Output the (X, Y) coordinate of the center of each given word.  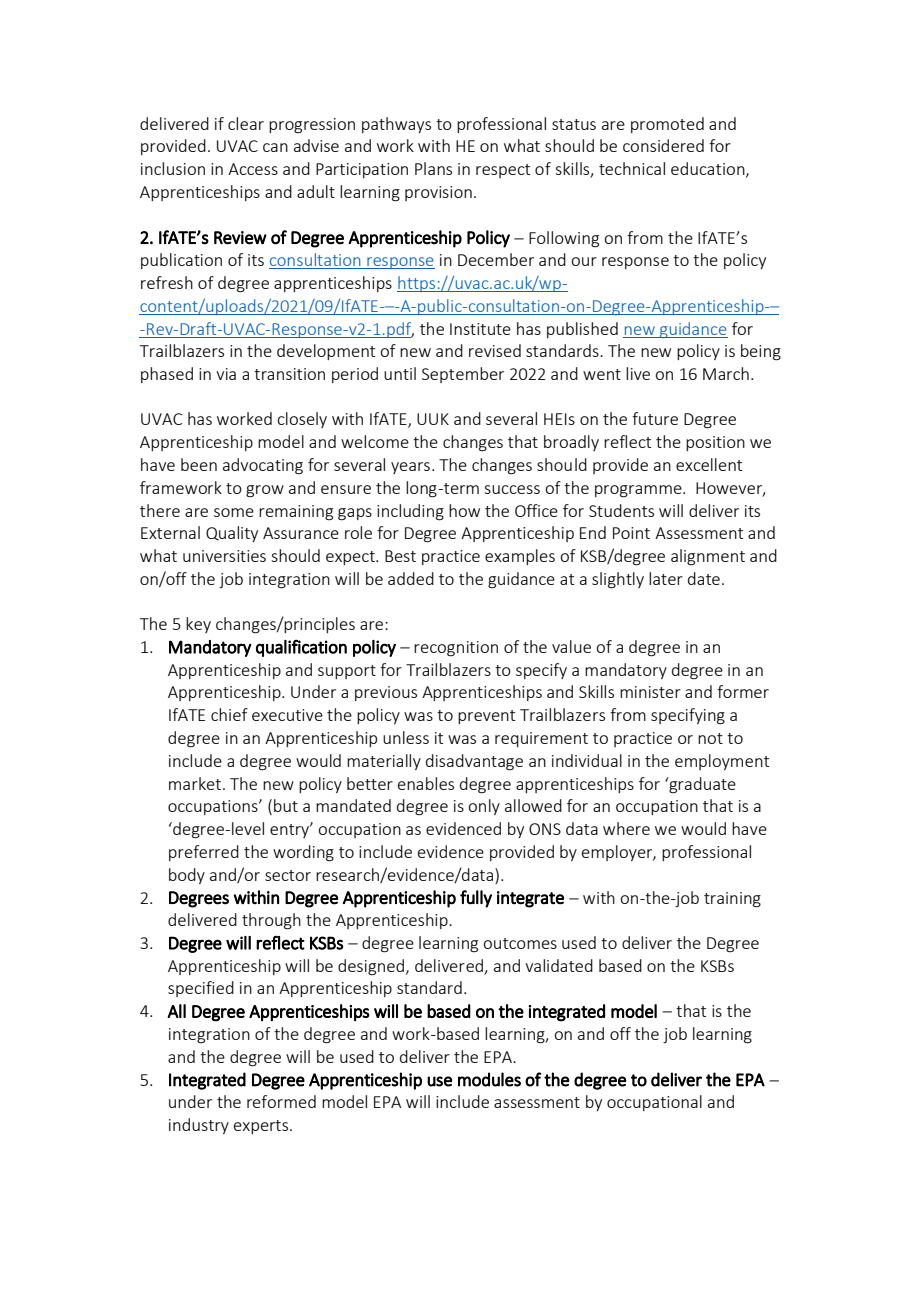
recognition (456, 649)
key (198, 625)
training (732, 900)
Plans (433, 168)
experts (262, 1127)
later (666, 578)
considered (663, 145)
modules (489, 1079)
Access (253, 169)
